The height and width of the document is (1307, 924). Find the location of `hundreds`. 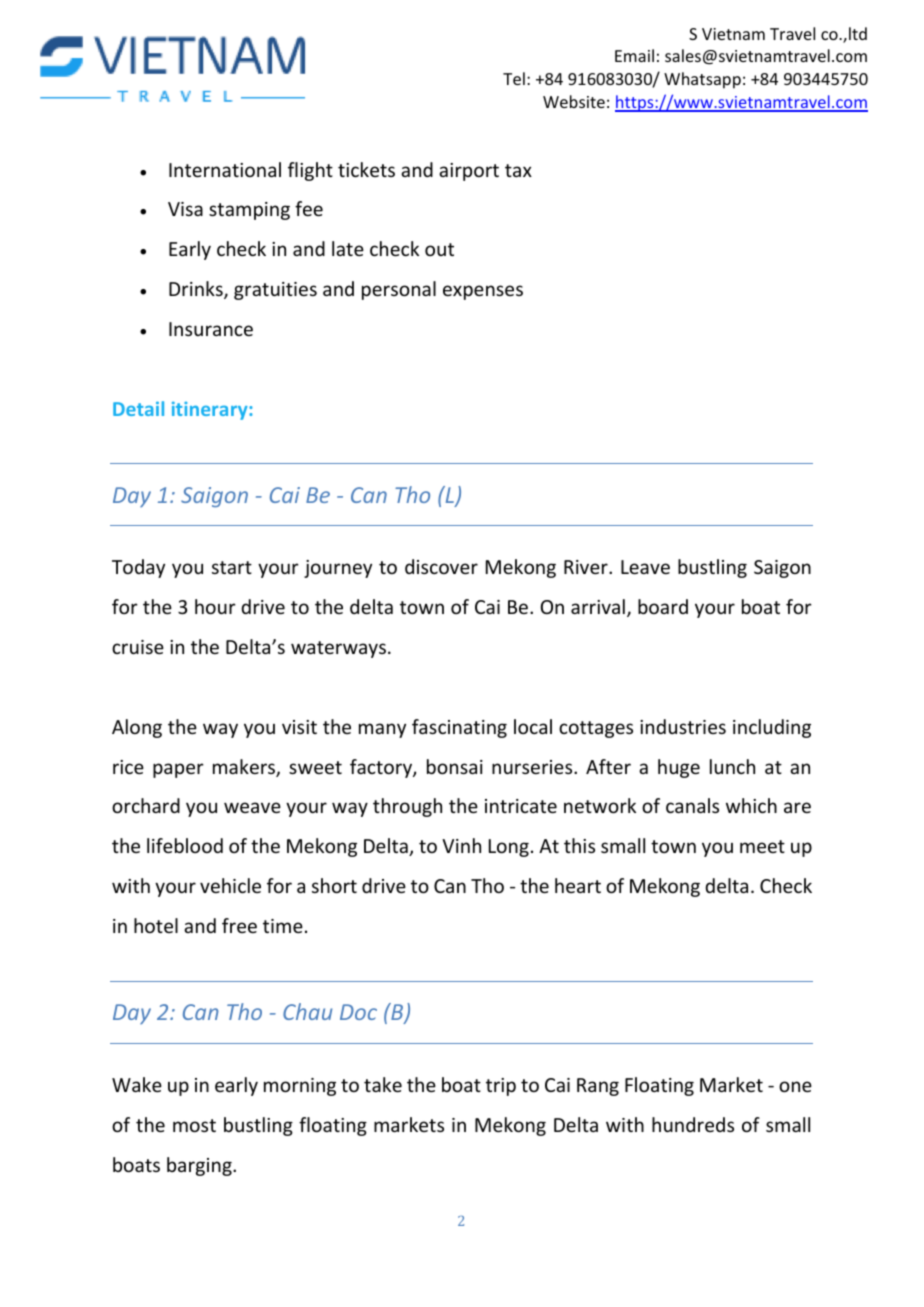

hundreds is located at coordinates (693, 1124).
